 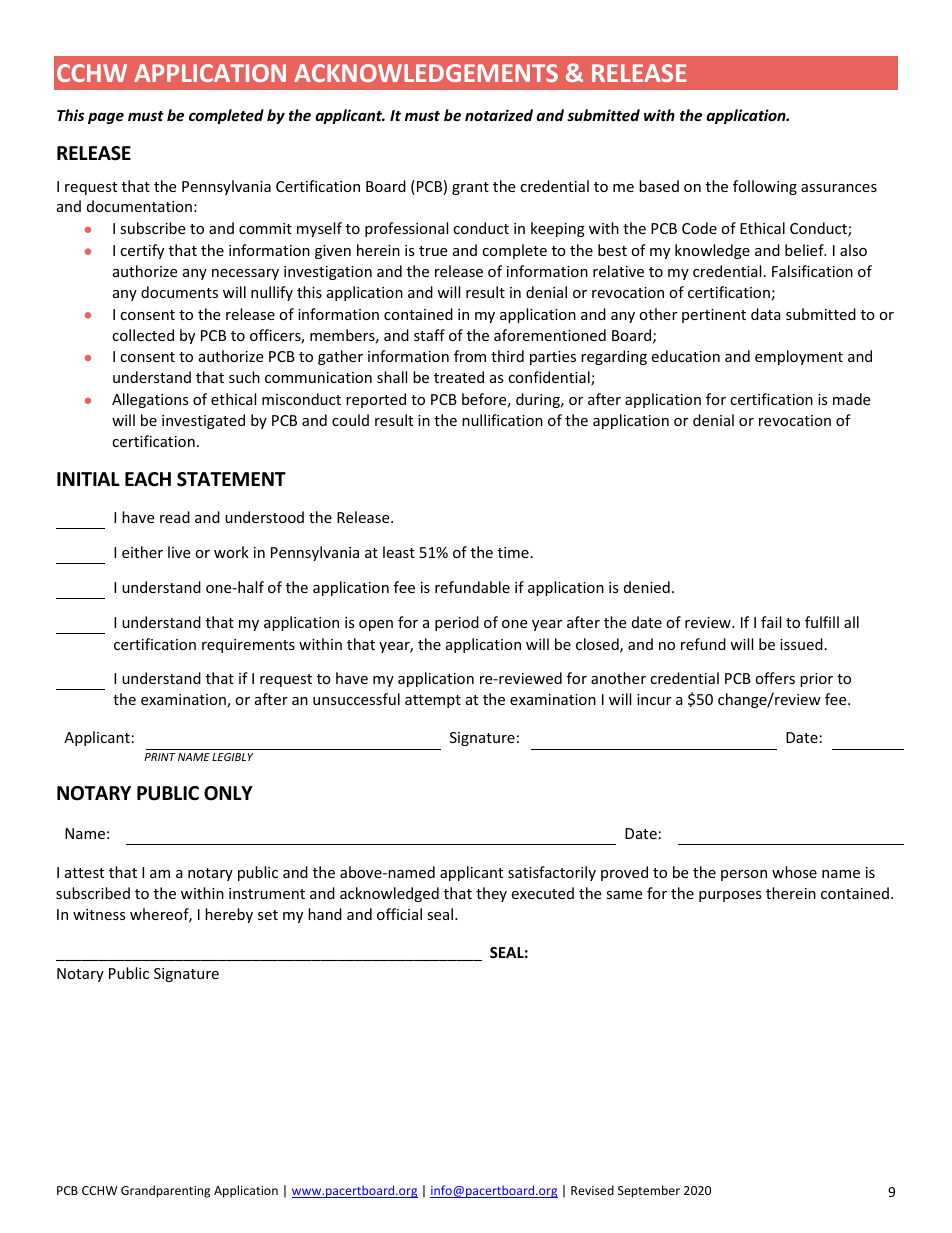 I want to click on made, so click(x=851, y=399).
